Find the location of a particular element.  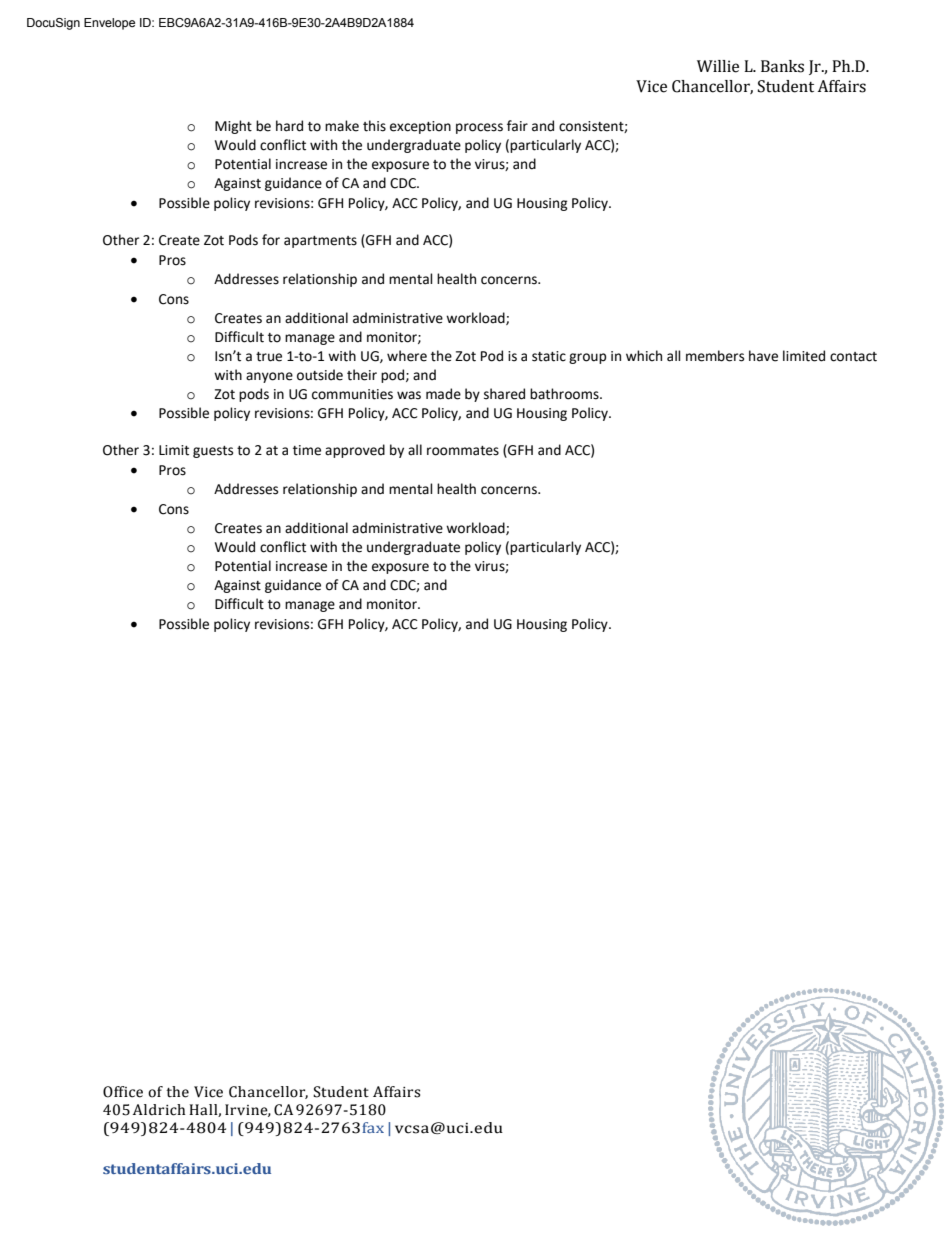

members is located at coordinates (715, 356).
